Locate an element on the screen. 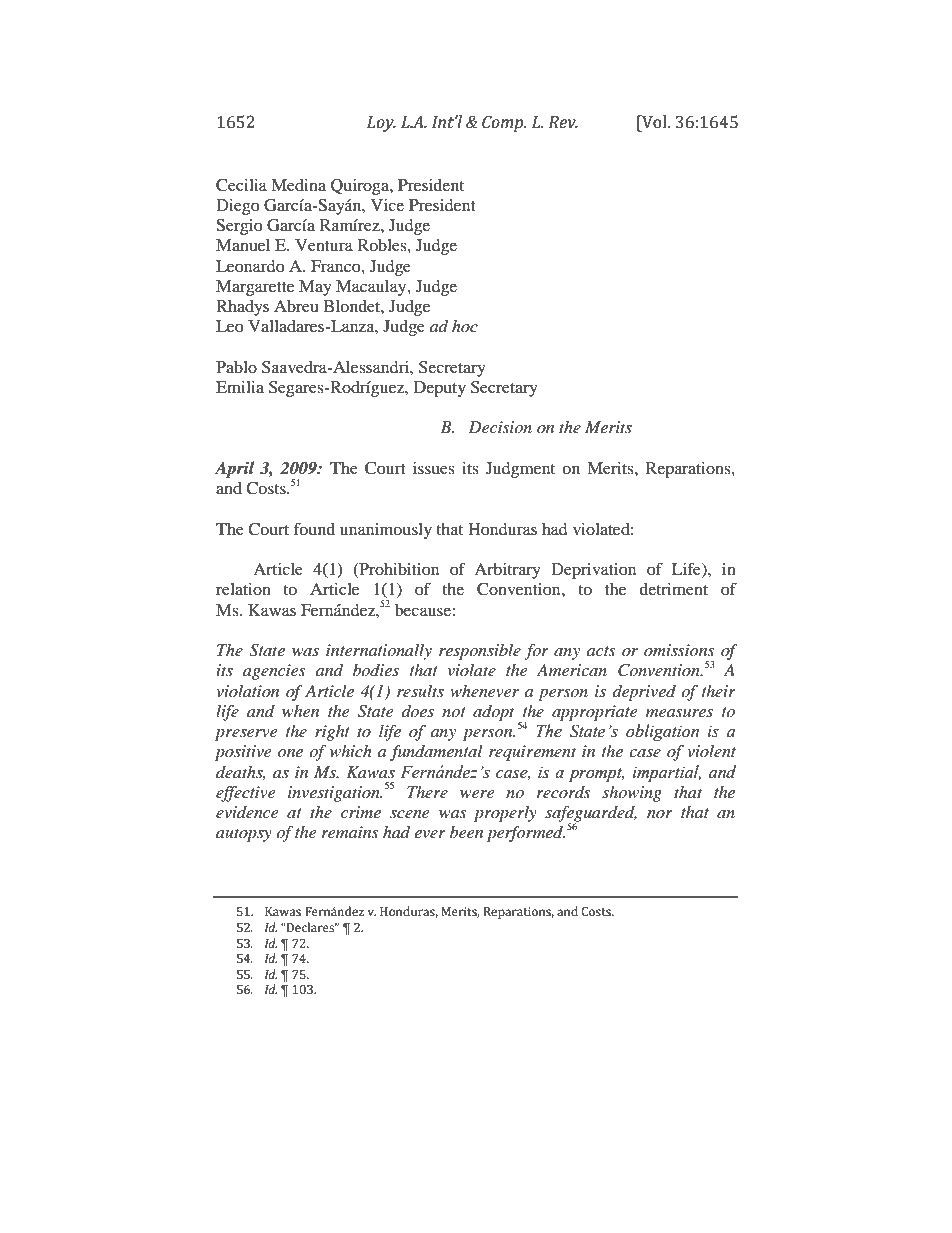 This screenshot has height=1233, width=952. Decision is located at coordinates (500, 427).
